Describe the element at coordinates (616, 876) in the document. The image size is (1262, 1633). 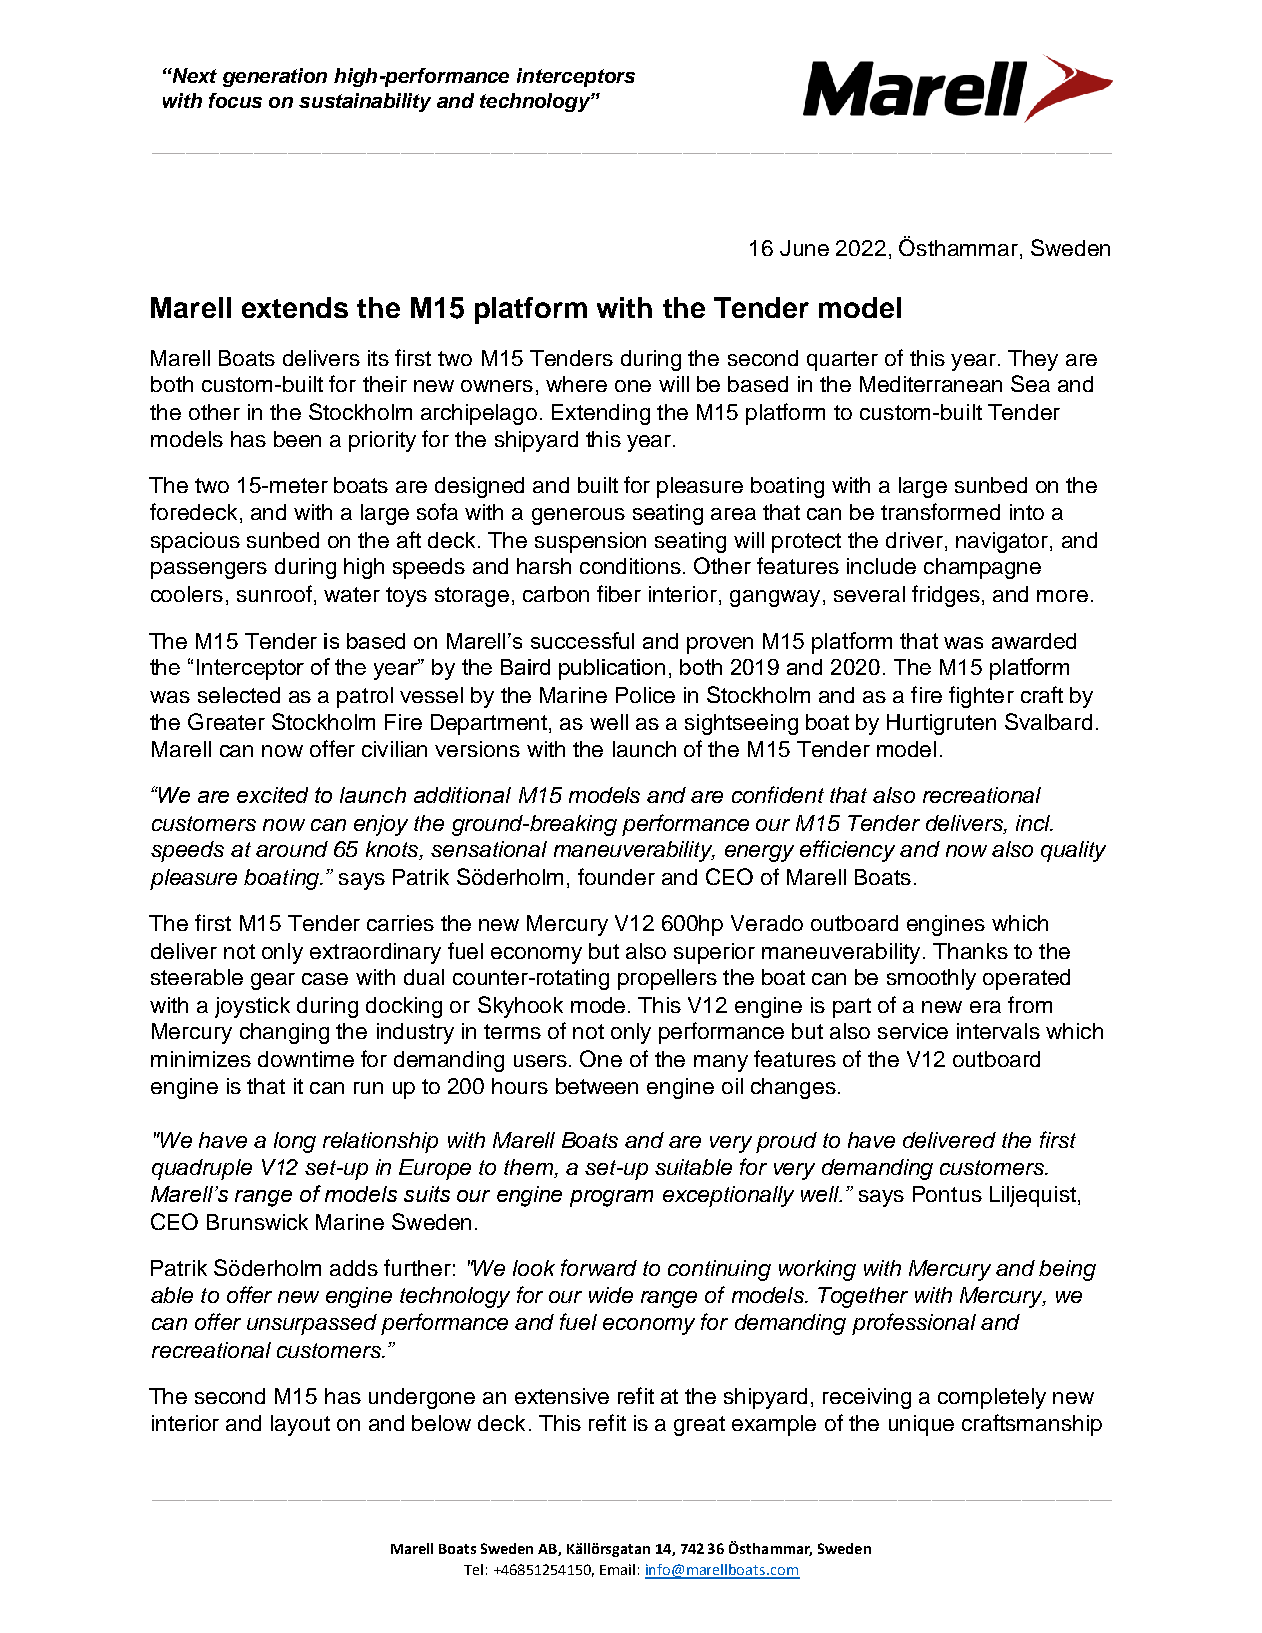
I see `founder` at that location.
